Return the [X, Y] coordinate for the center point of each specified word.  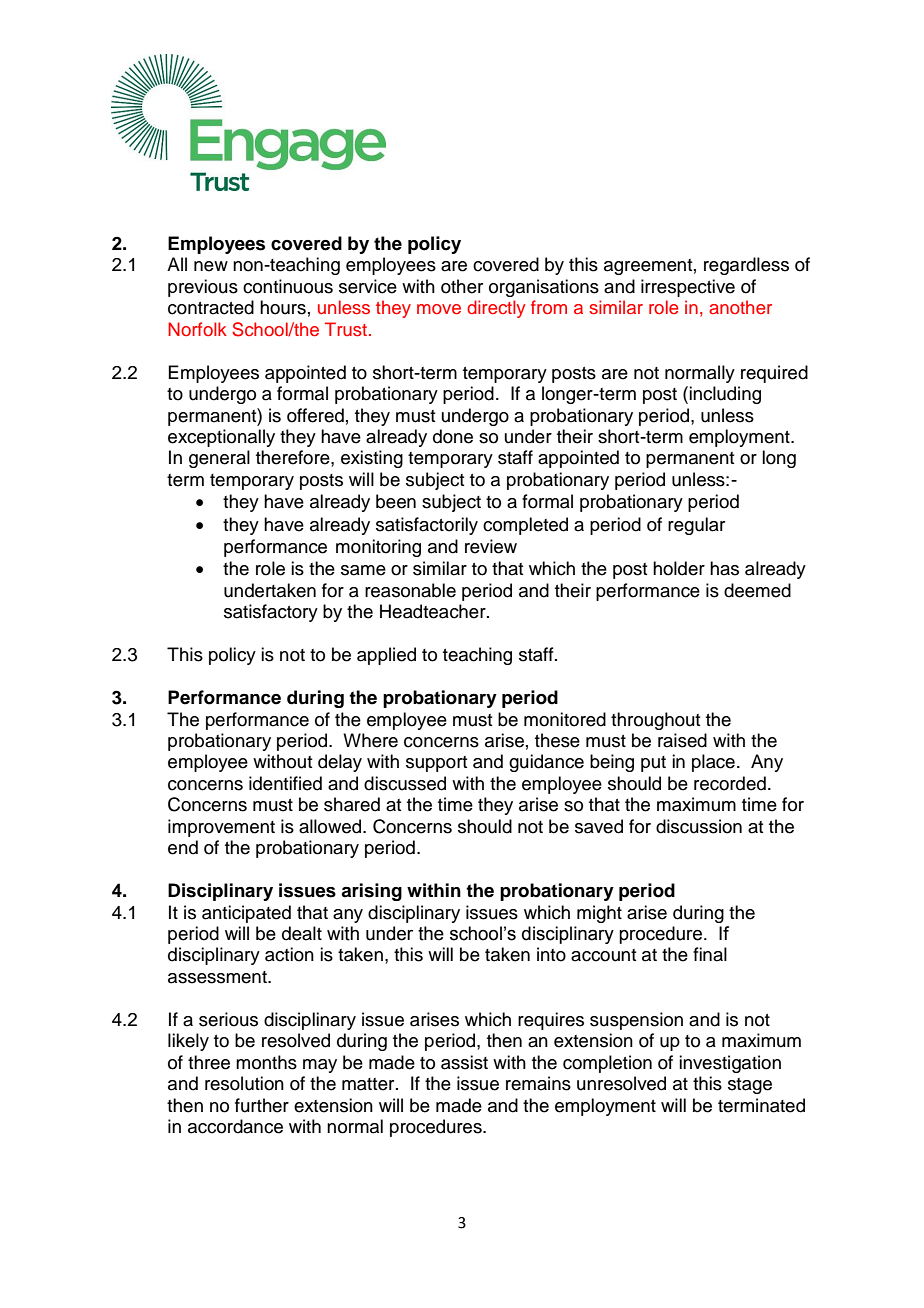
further [262, 1105]
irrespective [688, 288]
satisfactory [271, 613]
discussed [405, 783]
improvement [221, 828]
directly [496, 309]
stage [750, 1086]
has [724, 568]
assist [464, 1062]
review [491, 546]
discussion [699, 826]
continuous [288, 286]
